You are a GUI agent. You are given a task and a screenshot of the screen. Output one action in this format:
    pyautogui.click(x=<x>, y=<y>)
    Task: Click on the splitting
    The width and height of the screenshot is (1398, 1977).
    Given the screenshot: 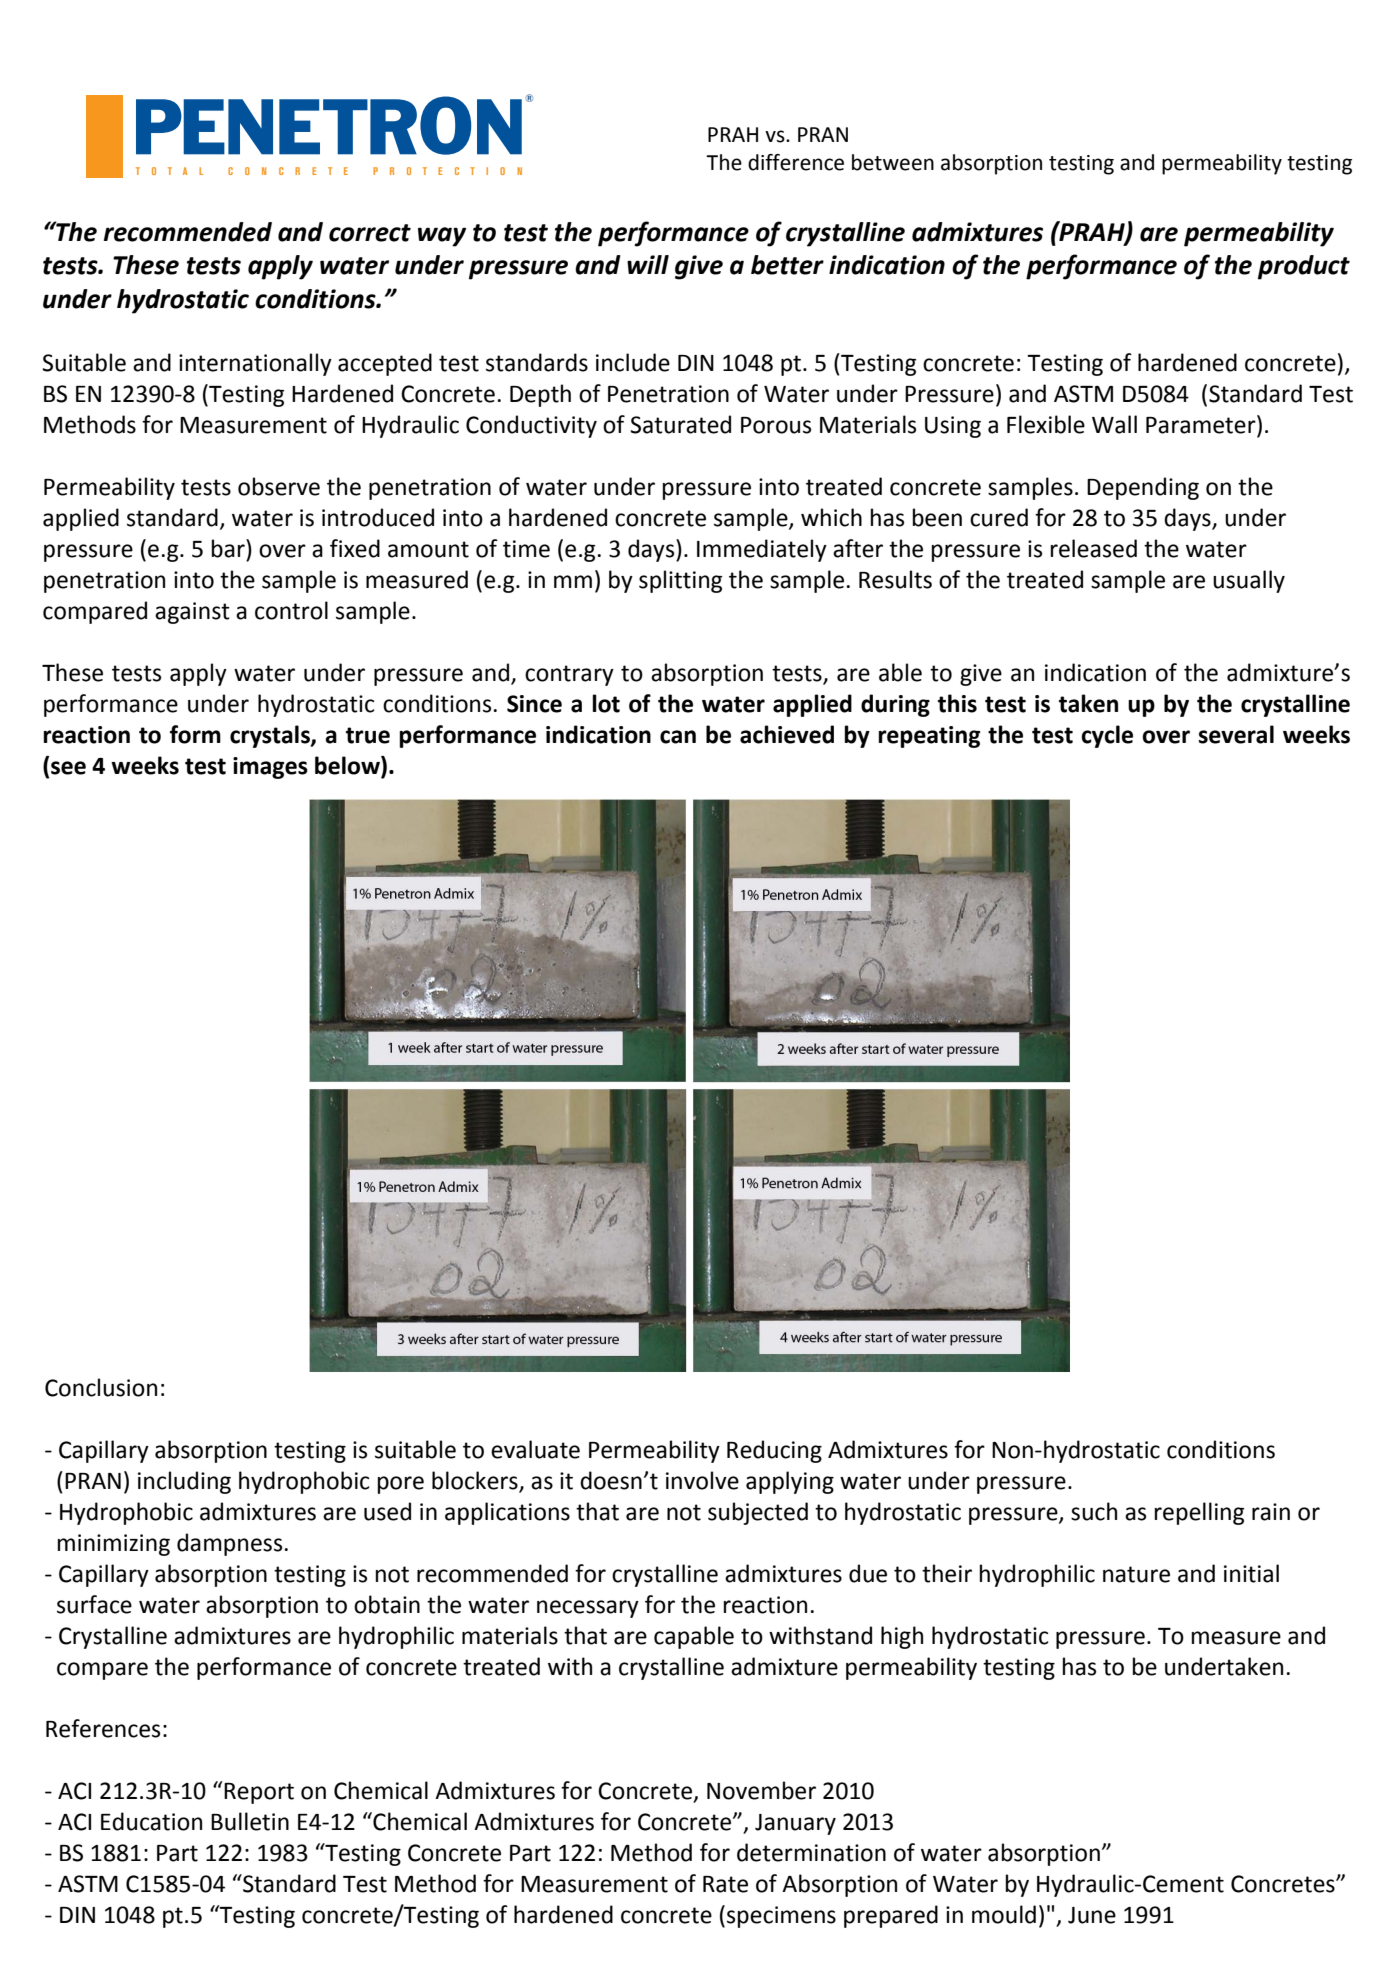 What is the action you would take?
    pyautogui.click(x=680, y=581)
